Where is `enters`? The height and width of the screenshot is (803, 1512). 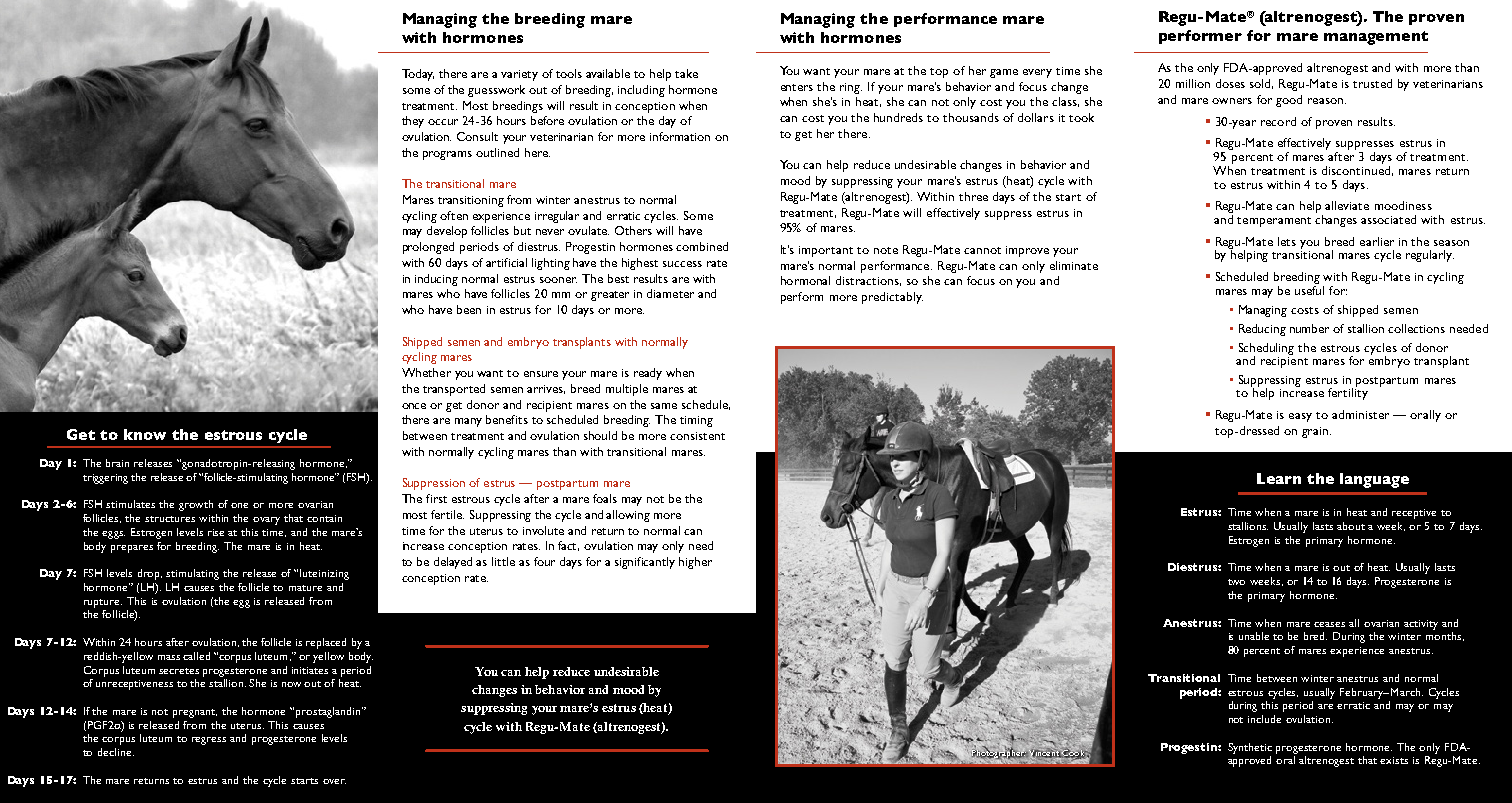
enters is located at coordinates (797, 87).
